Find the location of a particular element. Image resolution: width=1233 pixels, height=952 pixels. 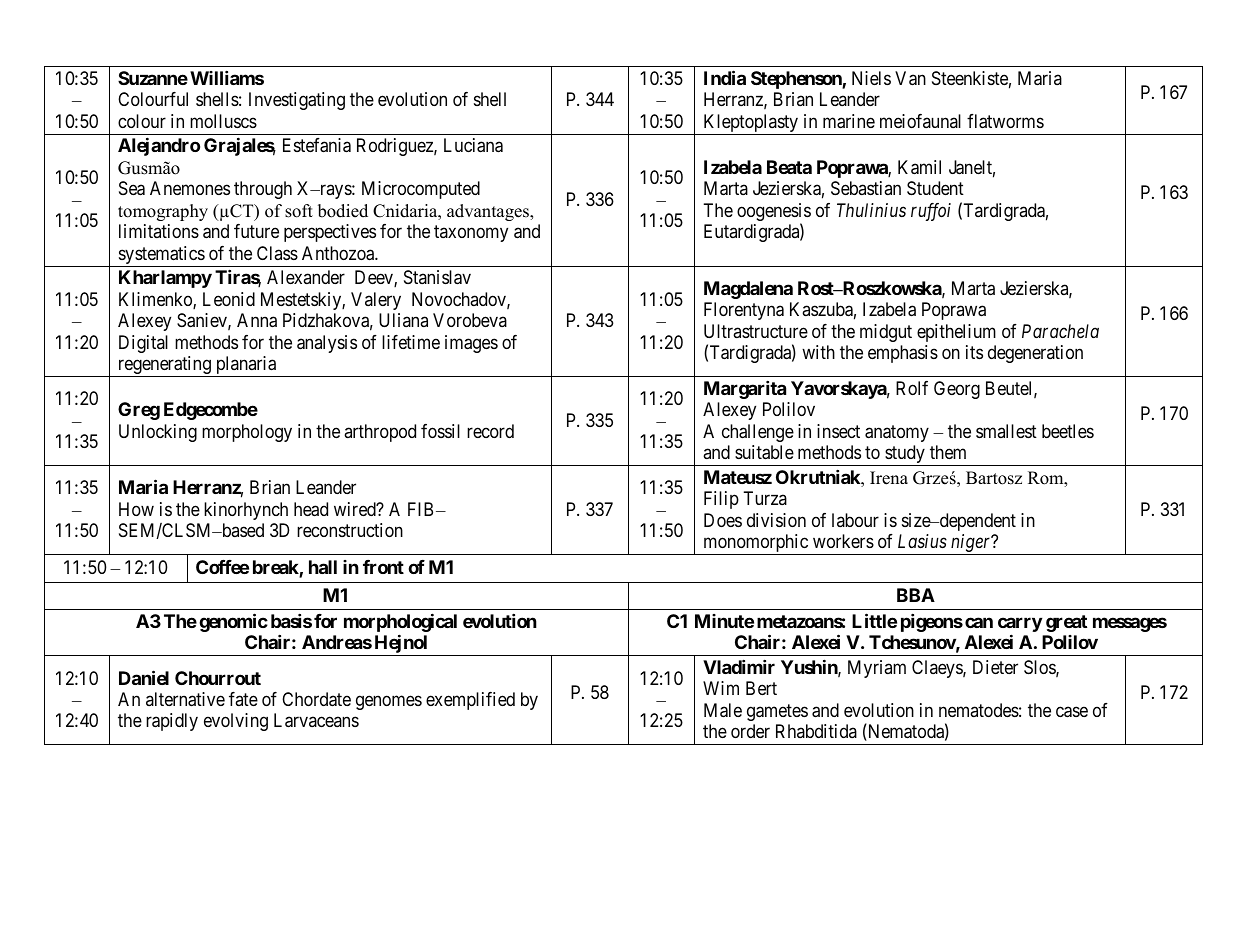

Student is located at coordinates (935, 188).
